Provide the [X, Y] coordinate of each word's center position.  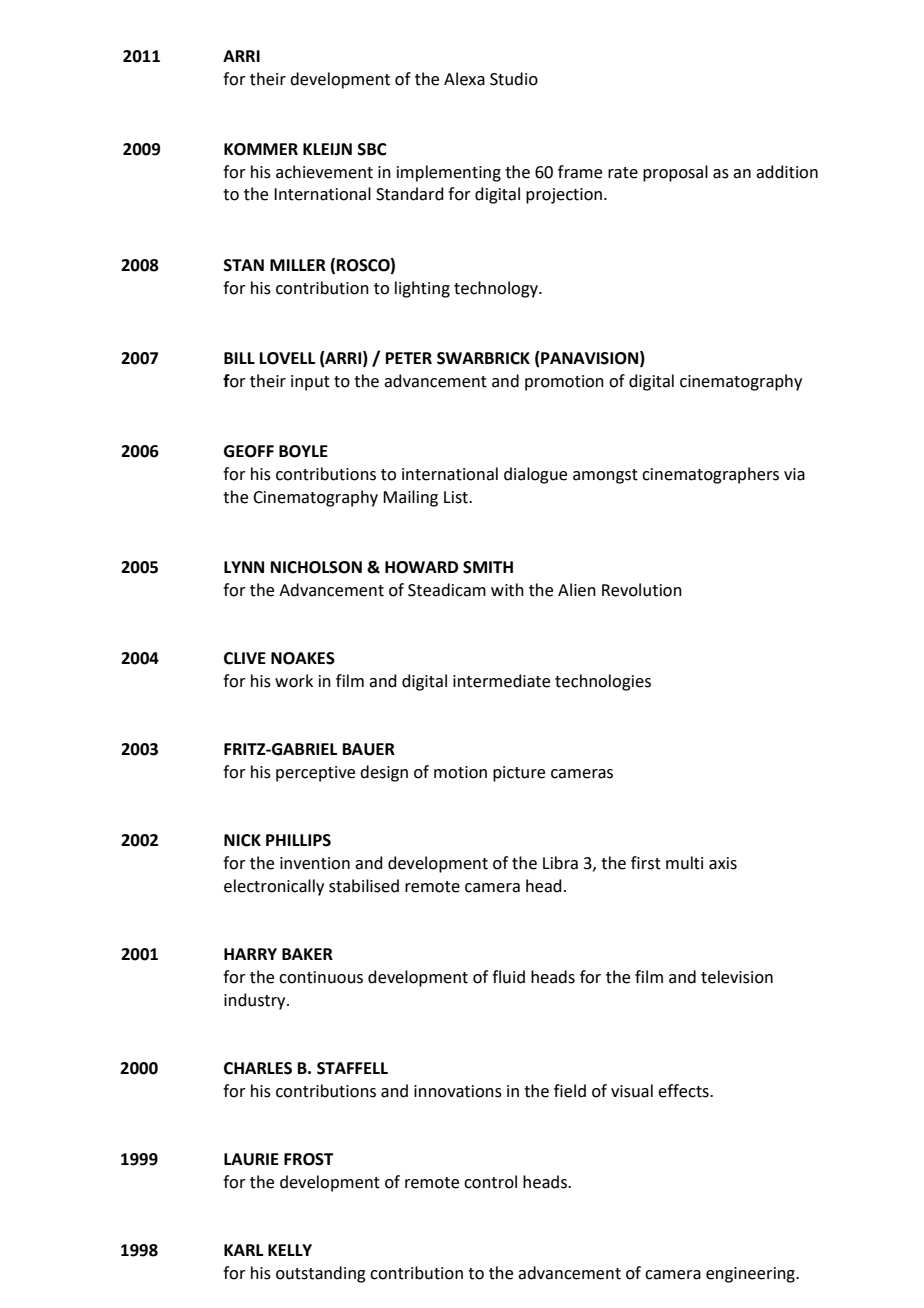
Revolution [642, 590]
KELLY [290, 1250]
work [294, 681]
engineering [751, 1275]
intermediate [501, 681]
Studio [514, 79]
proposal [675, 173]
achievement [324, 172]
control [490, 1182]
